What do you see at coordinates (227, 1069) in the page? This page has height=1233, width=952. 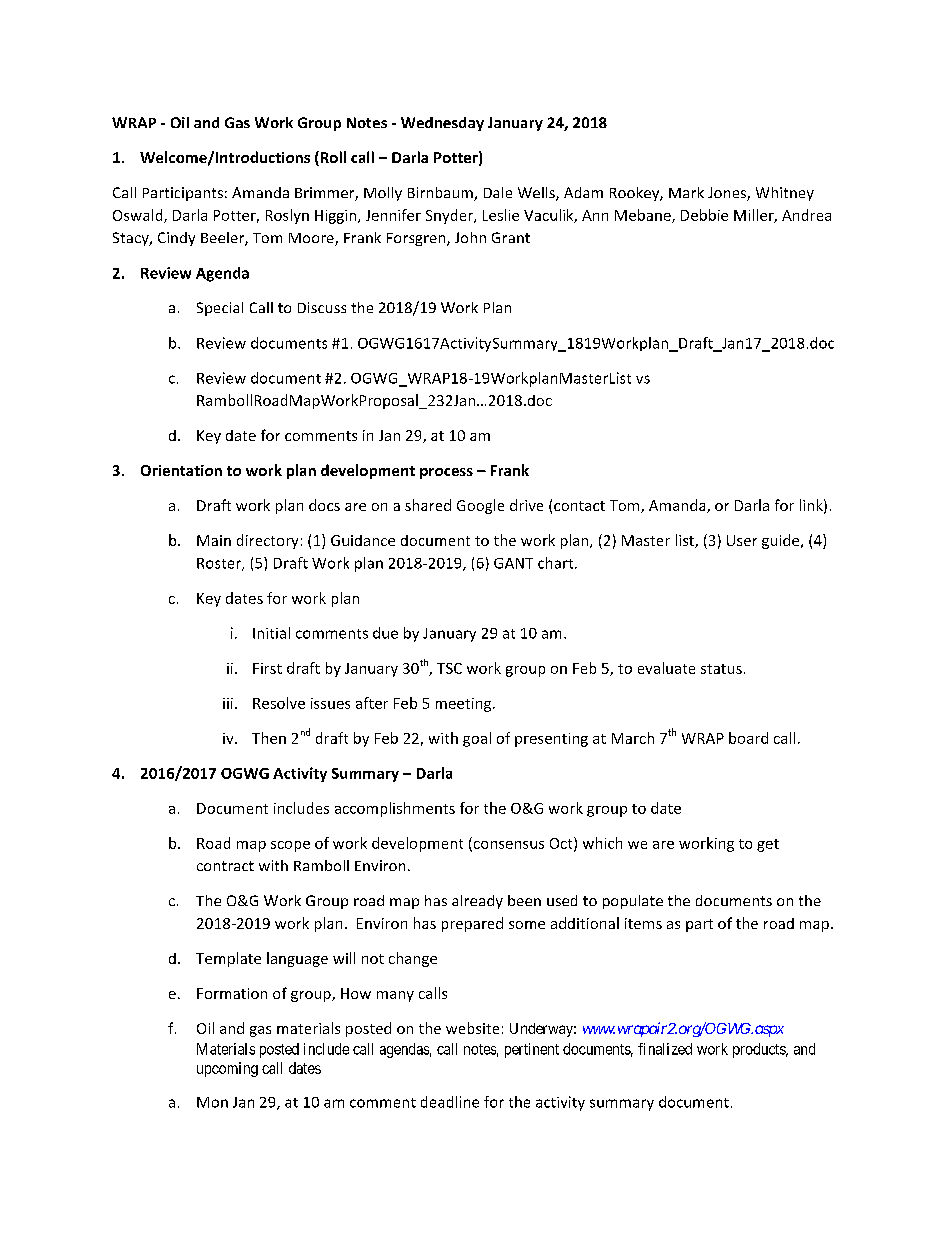 I see `upcoming` at bounding box center [227, 1069].
